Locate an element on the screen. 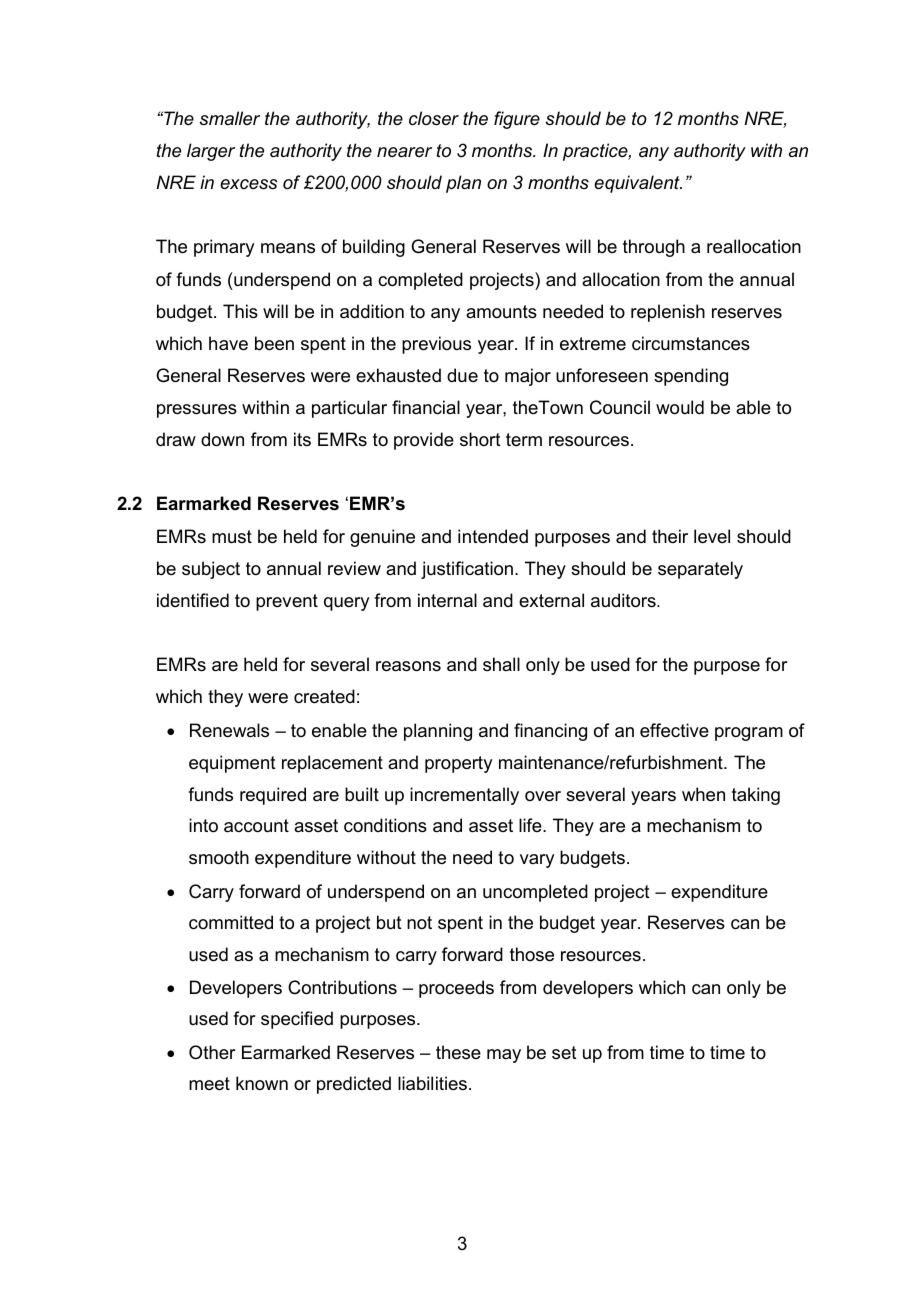  closer is located at coordinates (434, 118).
